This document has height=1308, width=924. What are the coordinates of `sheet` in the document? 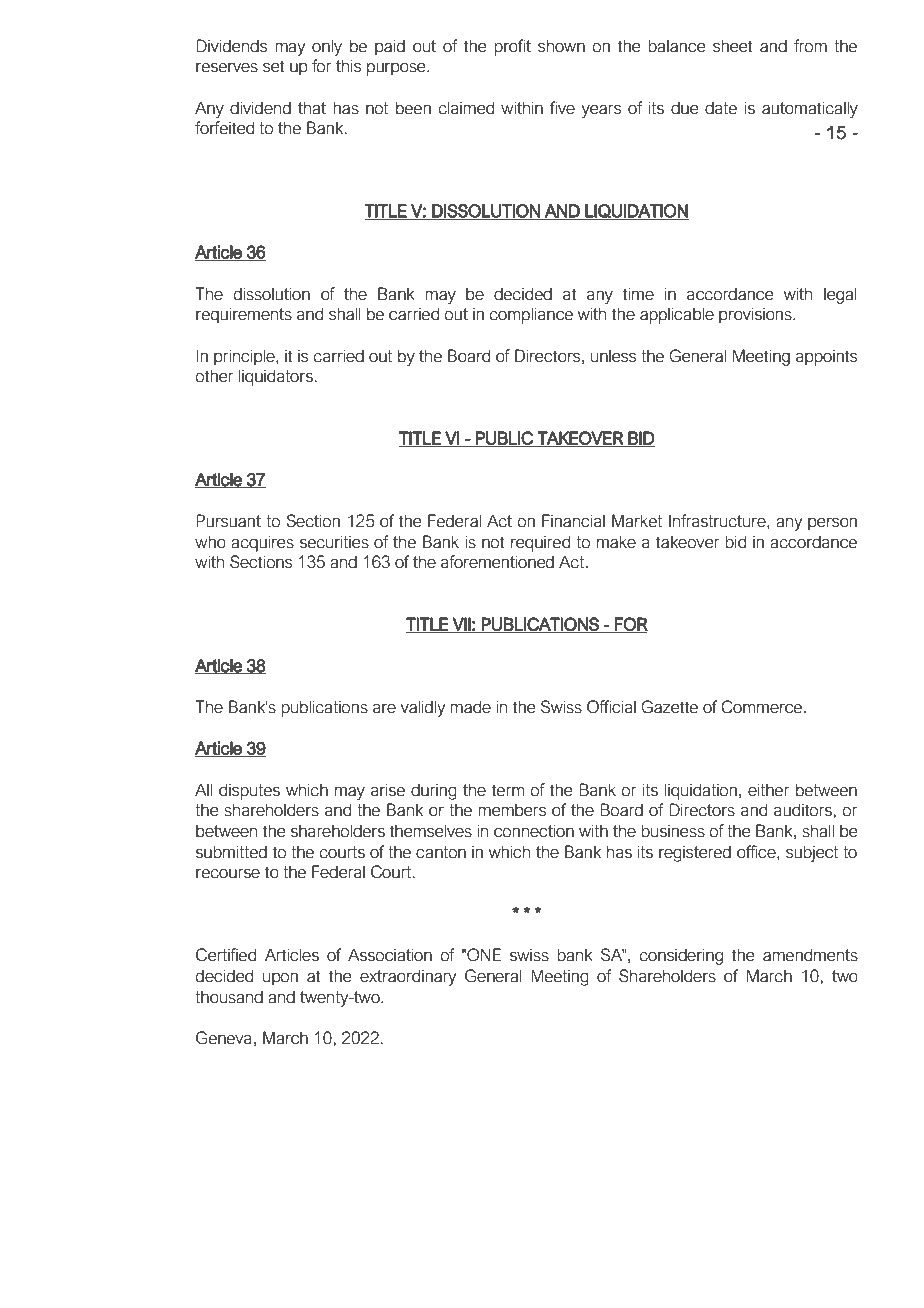 It's located at (733, 46).
